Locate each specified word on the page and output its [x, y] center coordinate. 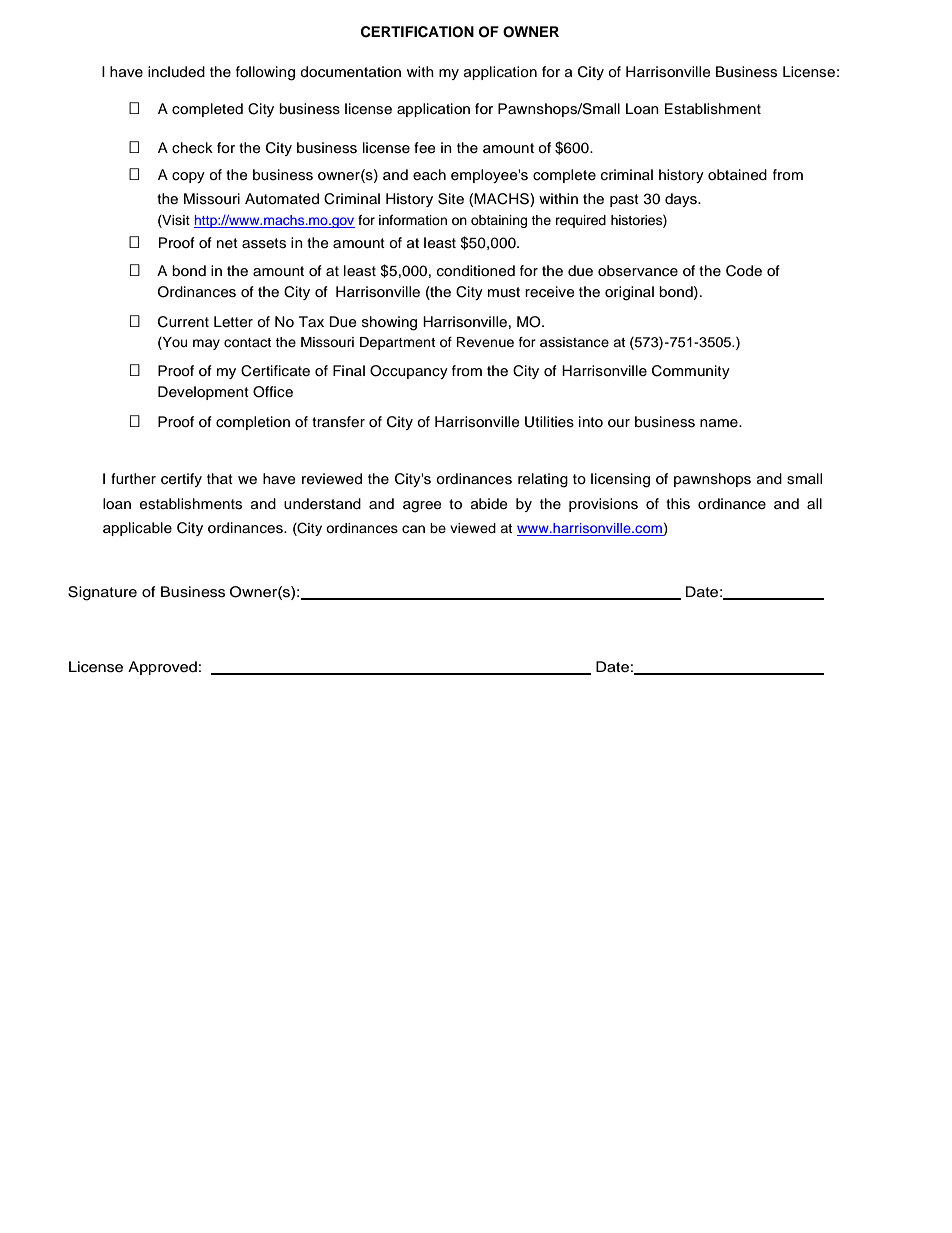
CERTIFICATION [417, 32]
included [176, 72]
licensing [620, 480]
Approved [162, 668]
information [413, 220]
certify [181, 480]
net [227, 243]
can [413, 529]
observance [638, 271]
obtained [737, 175]
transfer [338, 422]
